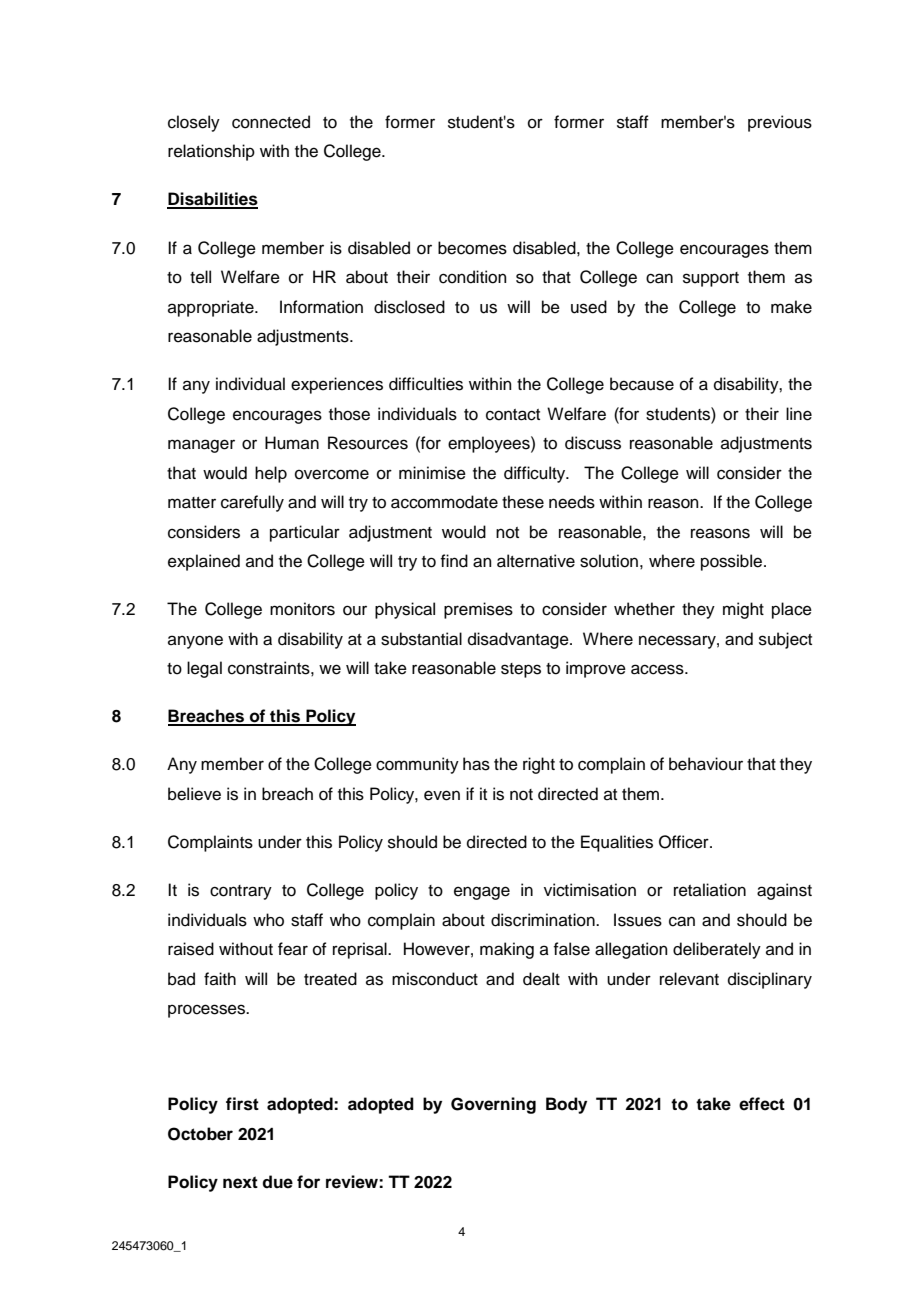 The height and width of the page is (1308, 924). I want to click on legal, so click(204, 669).
